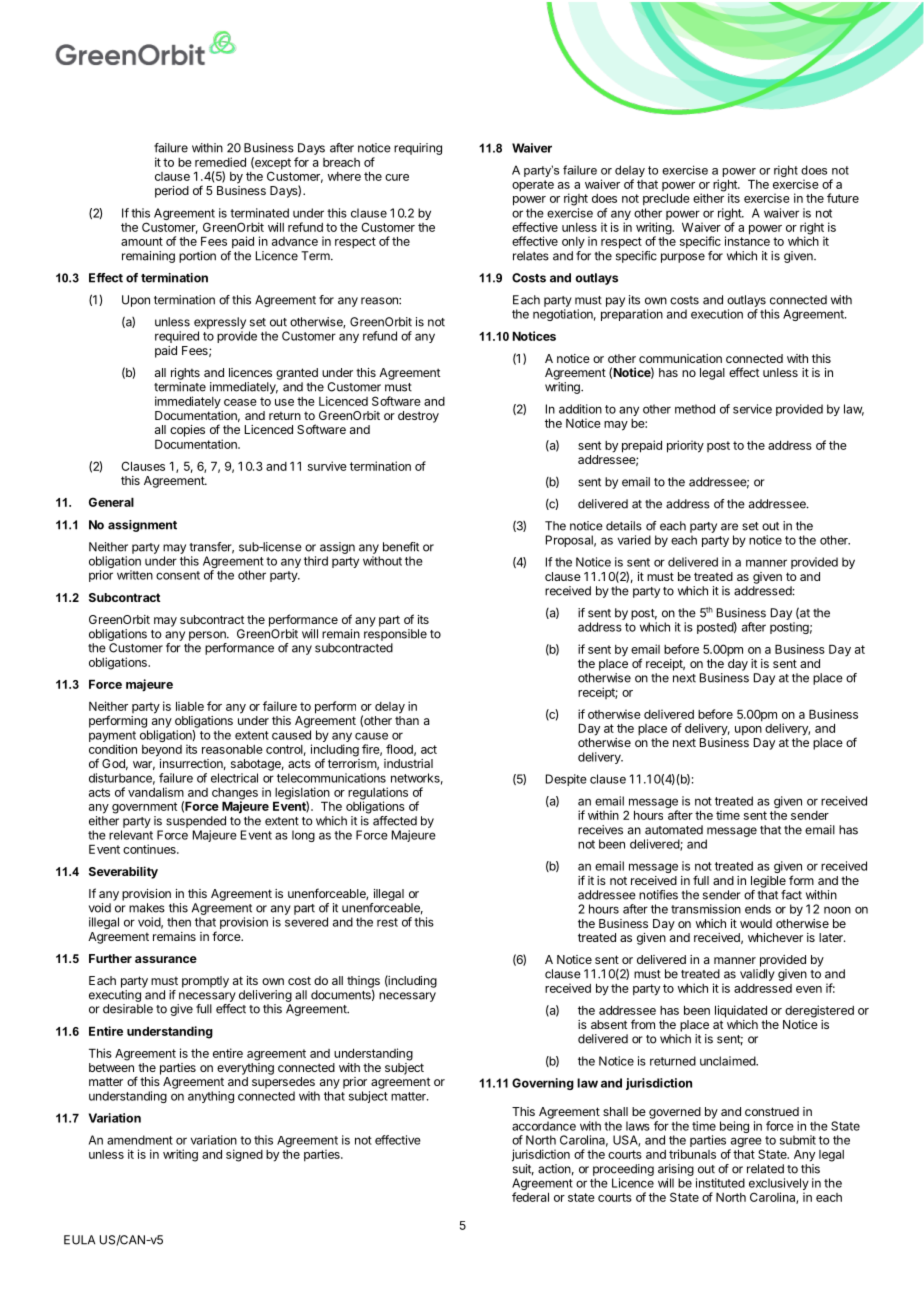 This document has width=924, height=1308. I want to click on continues, so click(150, 849).
